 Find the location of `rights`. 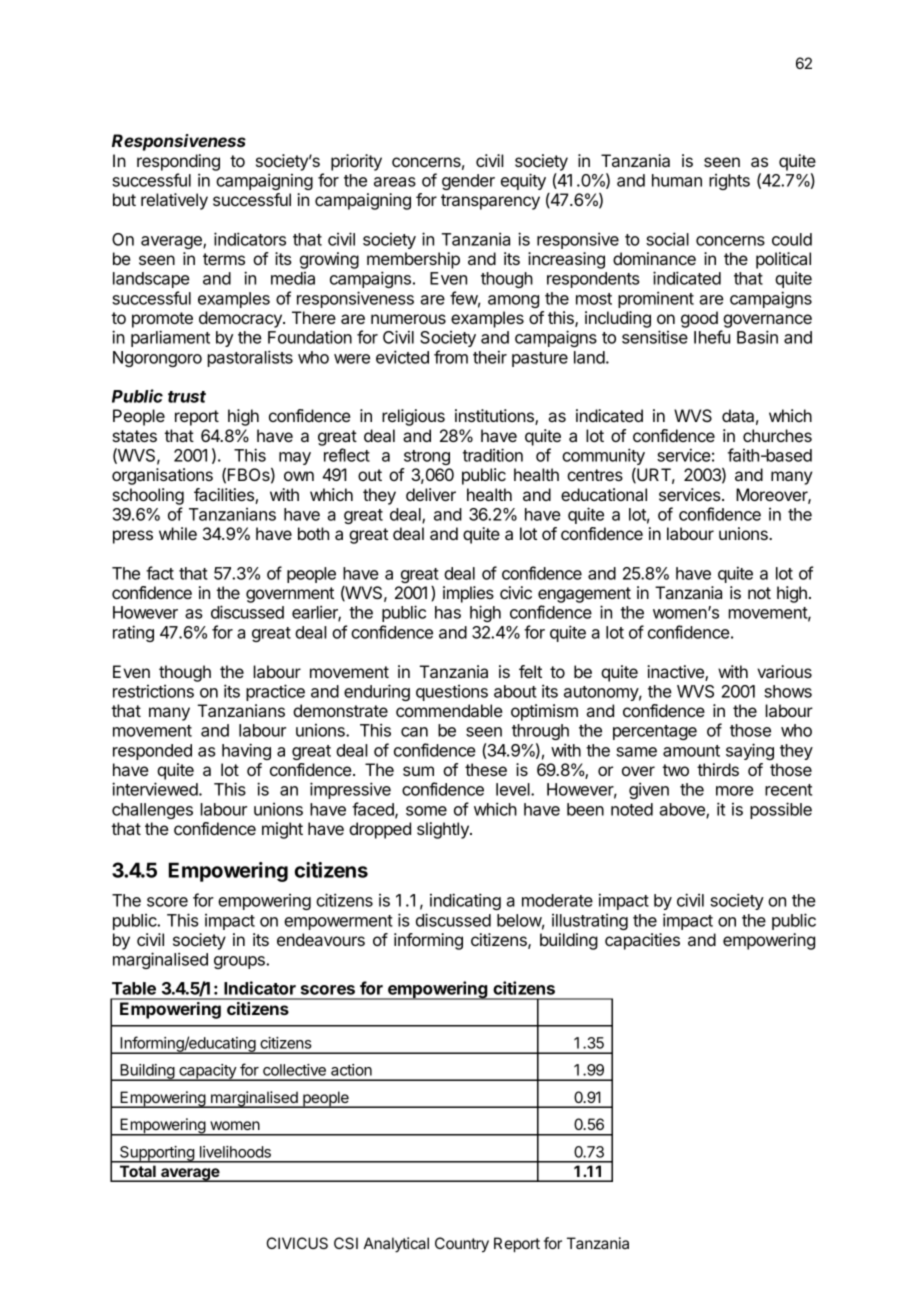

rights is located at coordinates (729, 182).
